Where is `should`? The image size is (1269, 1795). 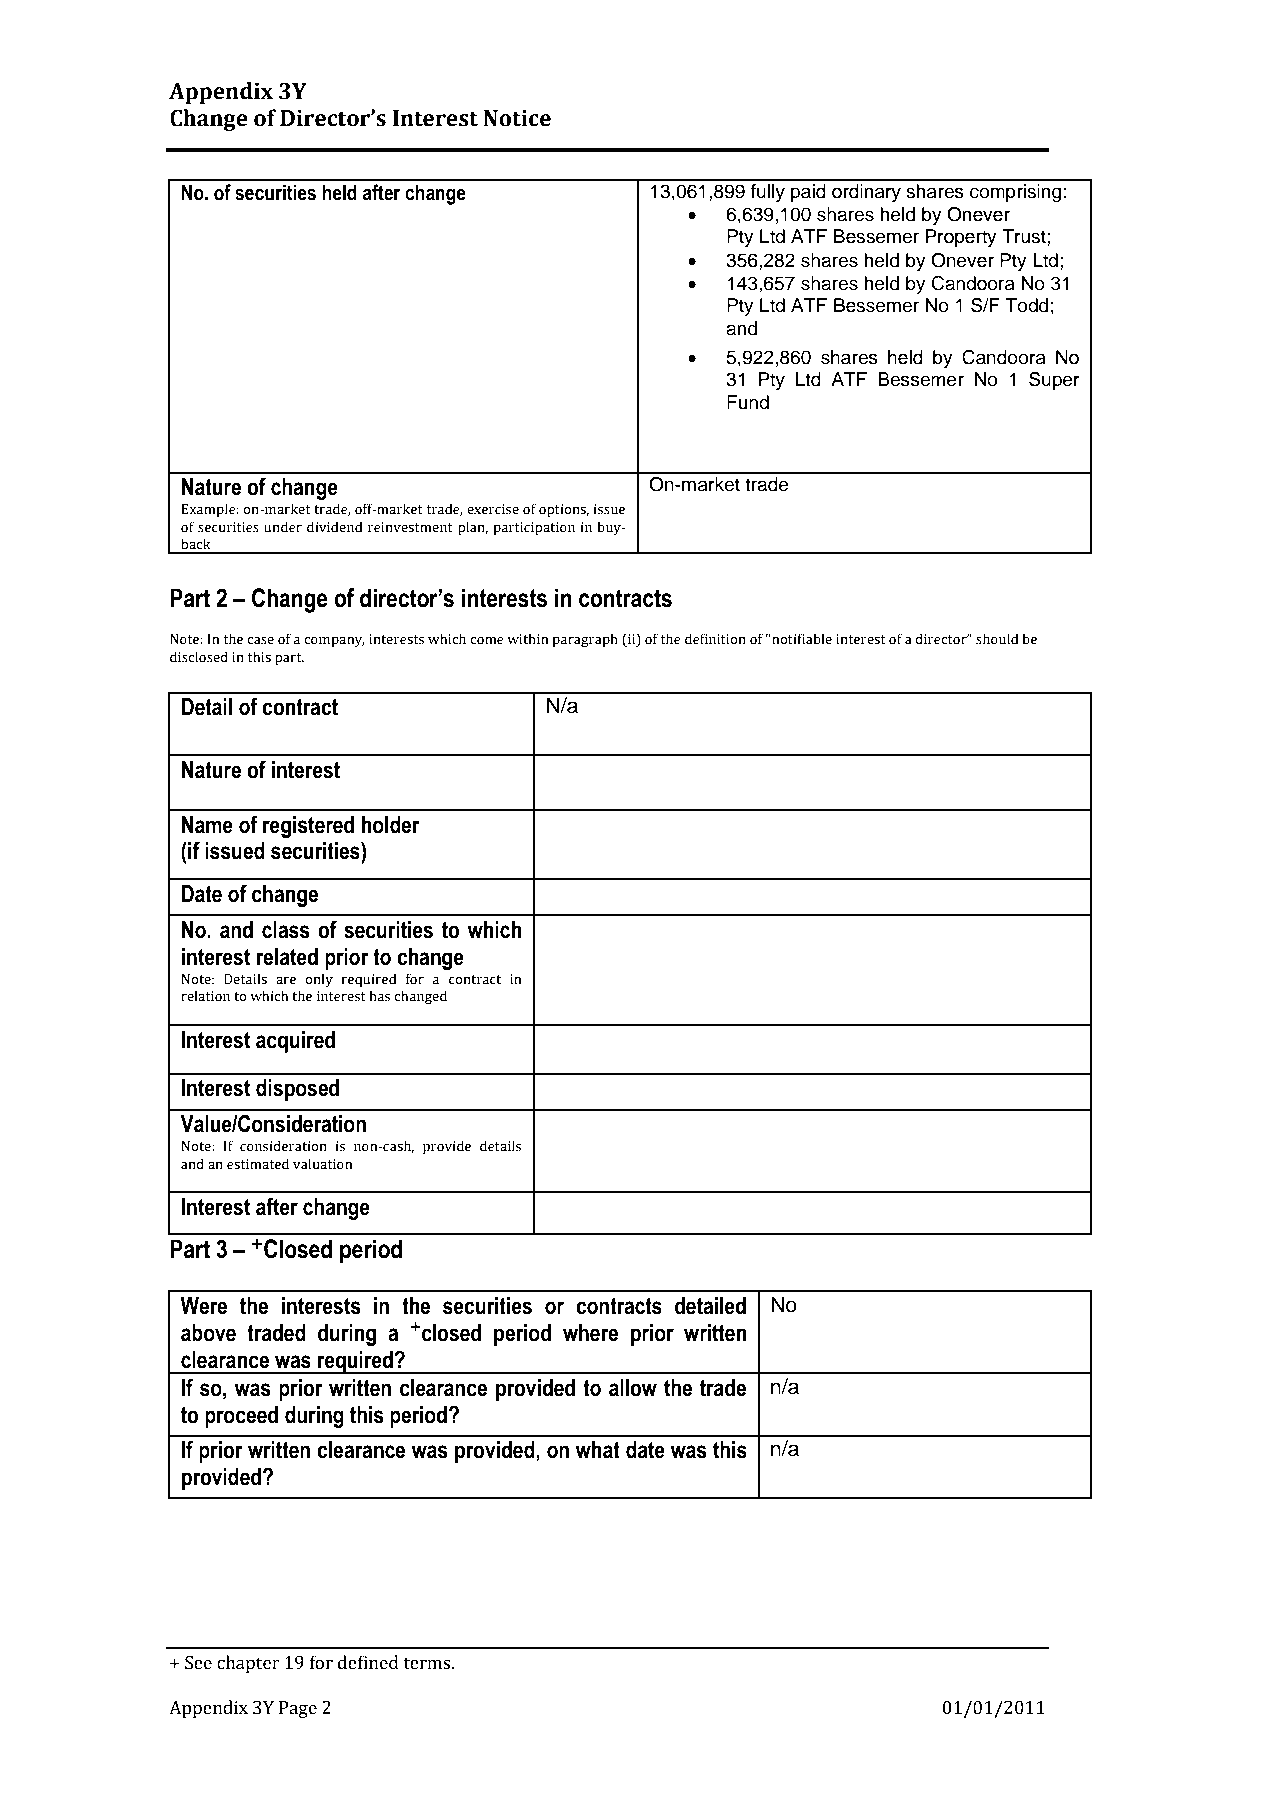 should is located at coordinates (997, 639).
